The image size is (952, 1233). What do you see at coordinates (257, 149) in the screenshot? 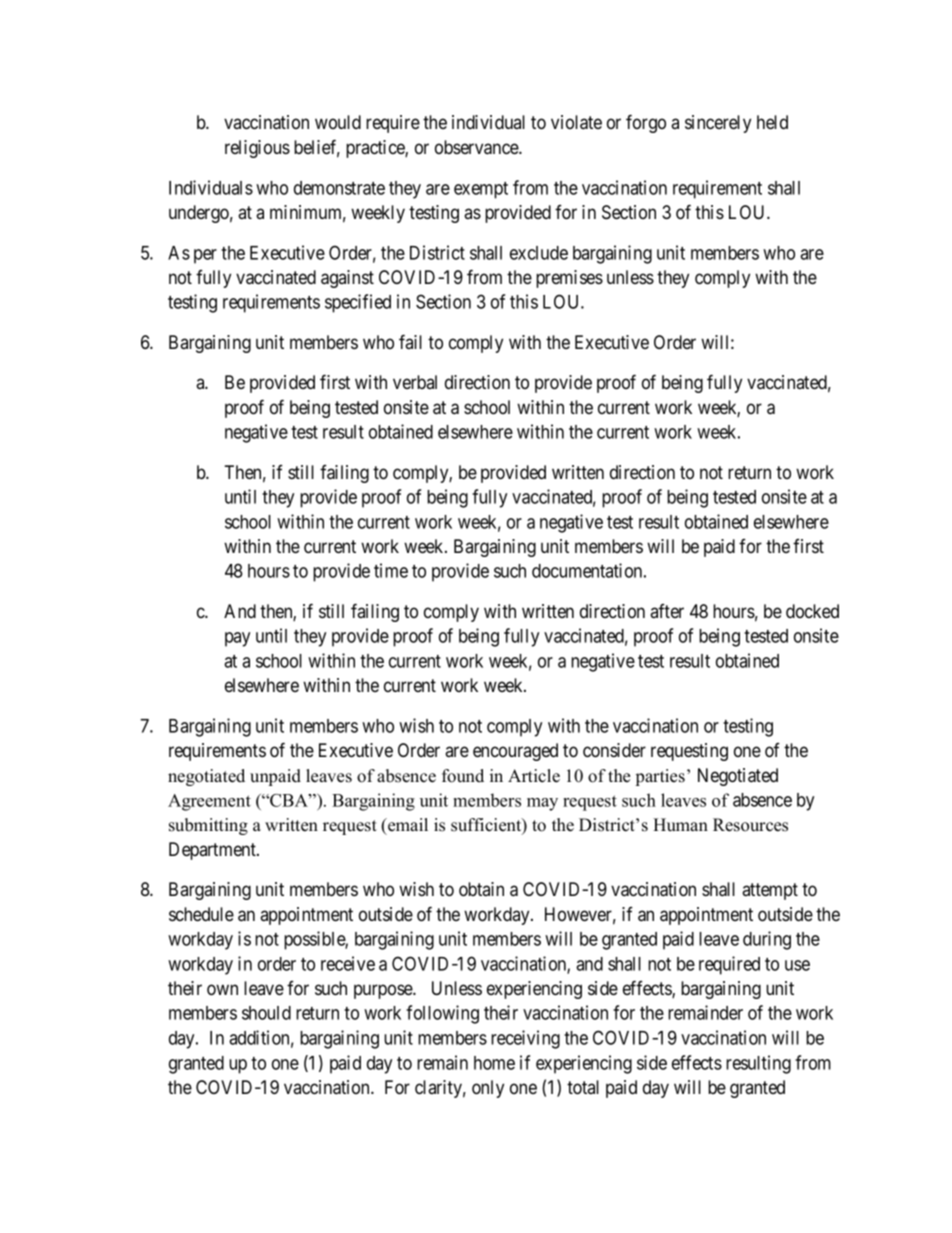
I see `religious` at bounding box center [257, 149].
